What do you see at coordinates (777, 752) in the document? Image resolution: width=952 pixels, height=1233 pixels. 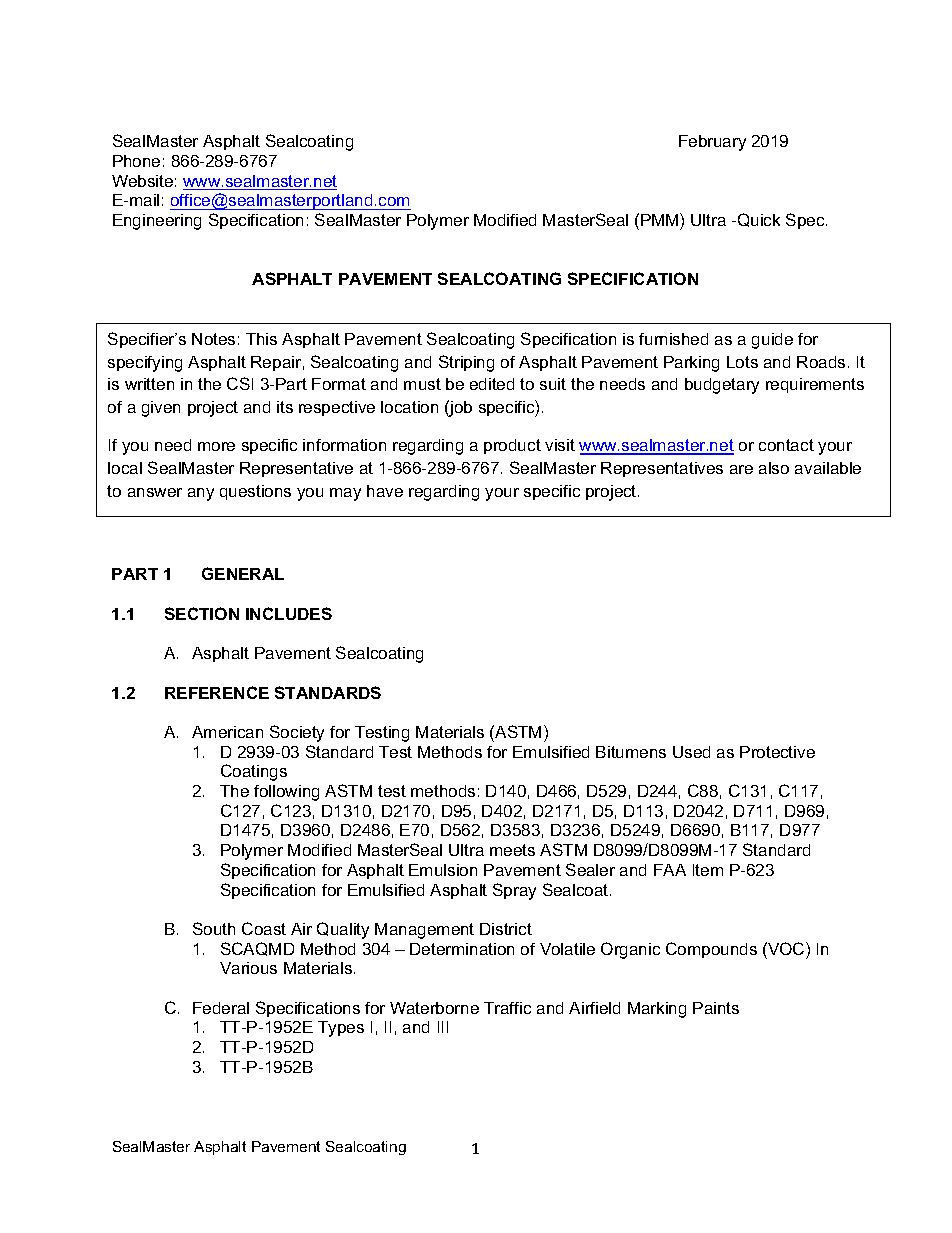 I see `Protective` at bounding box center [777, 752].
